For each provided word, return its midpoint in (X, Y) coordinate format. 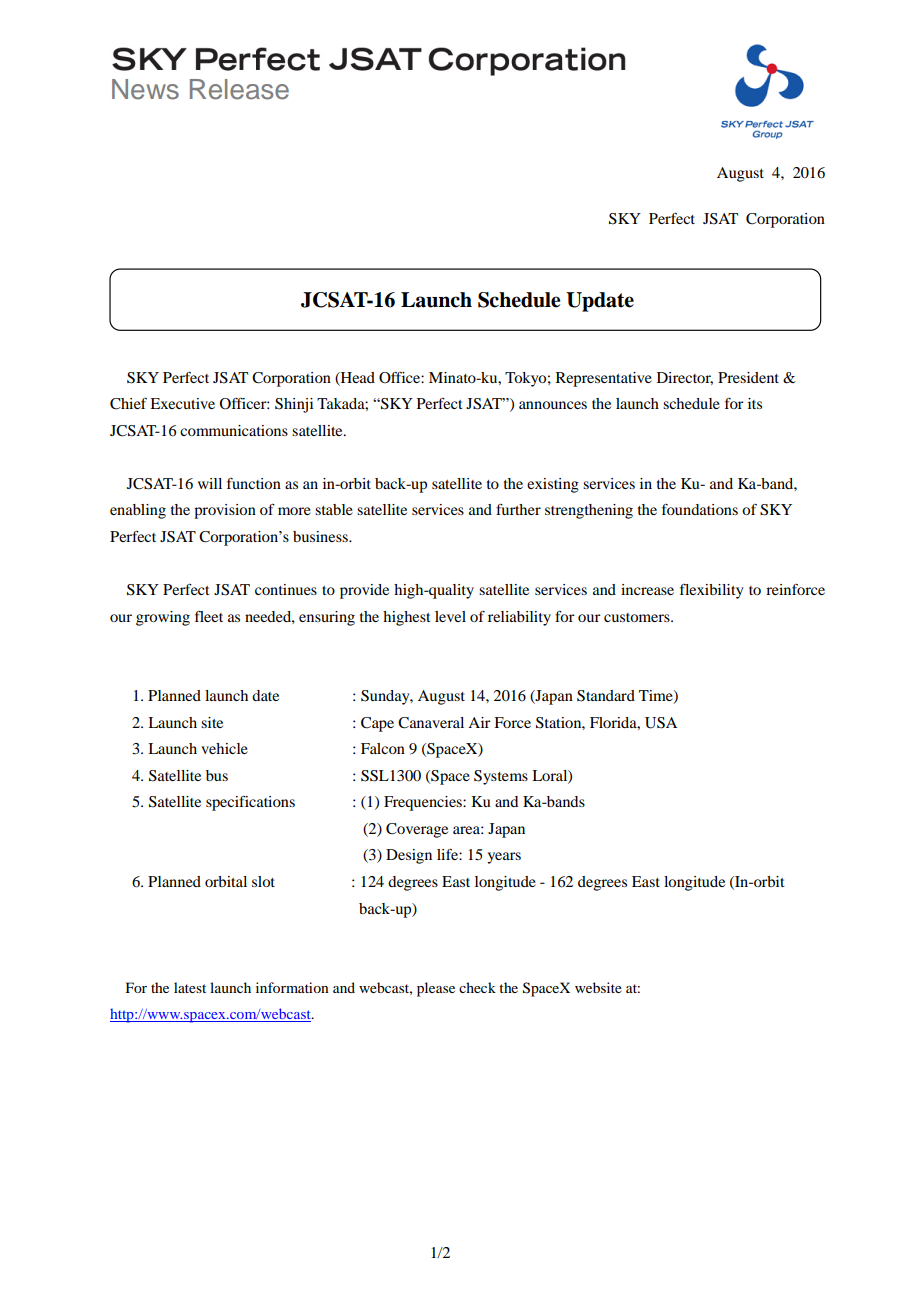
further (518, 509)
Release (239, 89)
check (477, 987)
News (145, 89)
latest (190, 987)
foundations (700, 509)
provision (225, 511)
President (748, 377)
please (436, 989)
